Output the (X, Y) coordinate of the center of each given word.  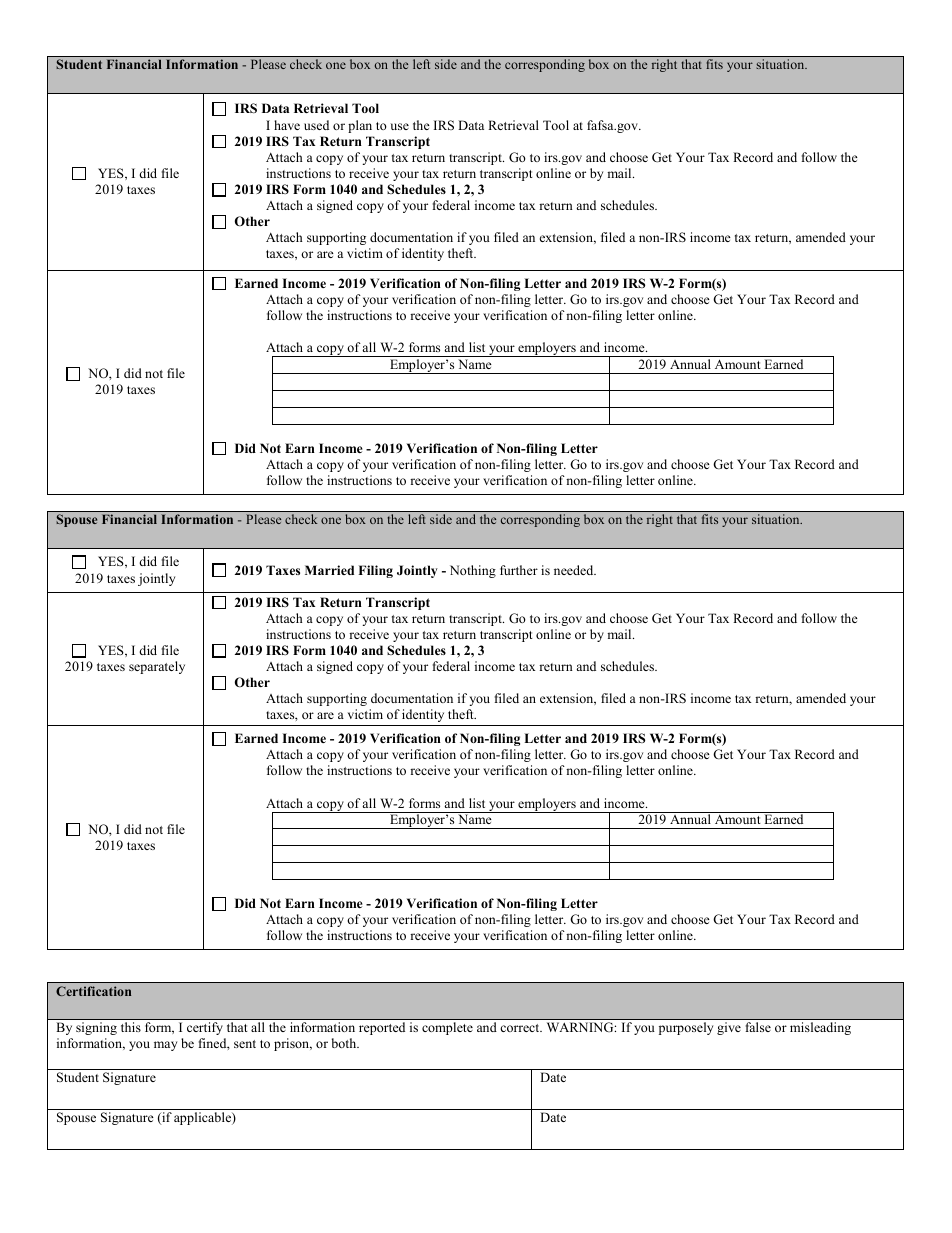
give (729, 1028)
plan (360, 126)
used (316, 125)
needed (575, 570)
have (287, 125)
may (165, 1046)
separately (157, 667)
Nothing (473, 571)
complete (447, 1028)
